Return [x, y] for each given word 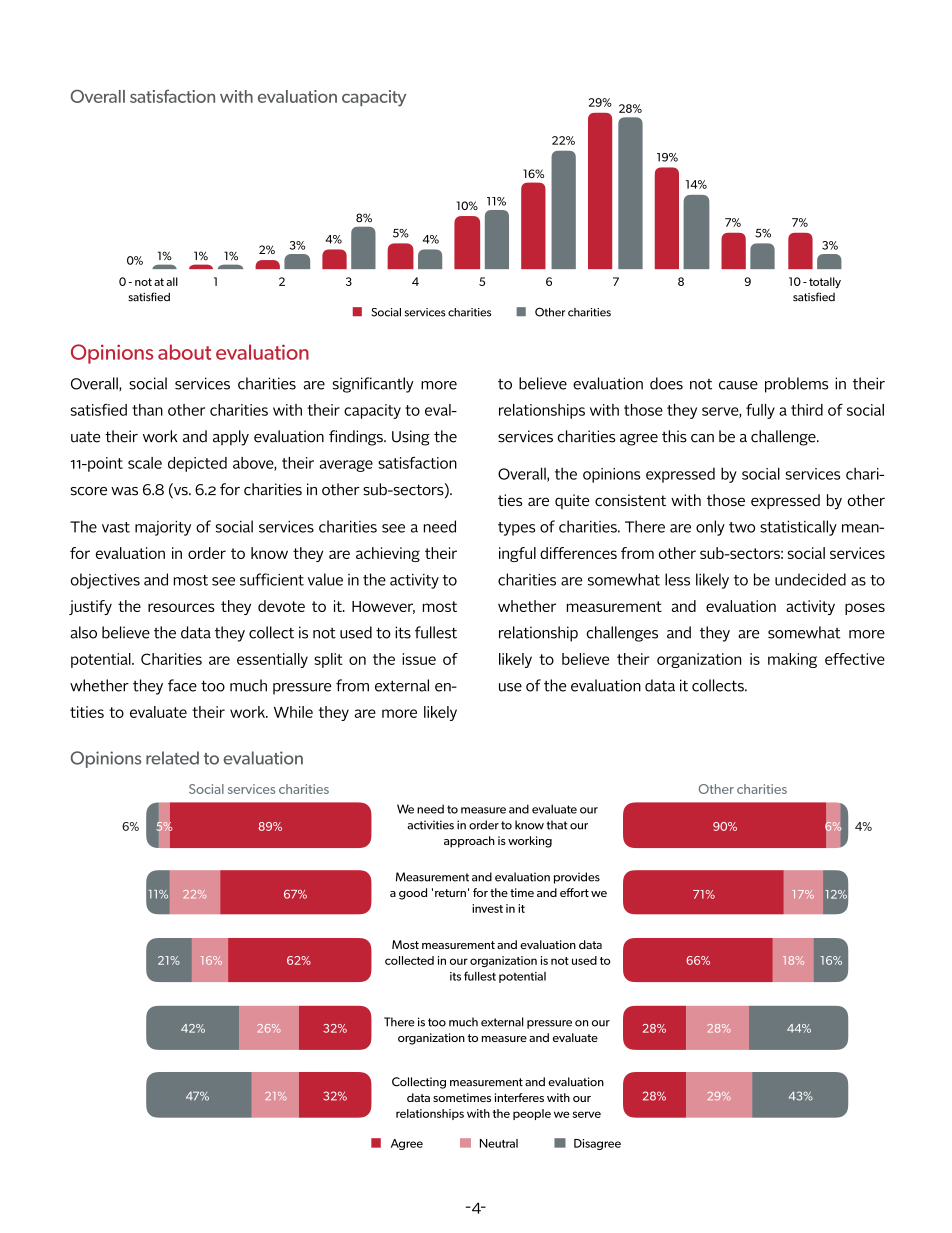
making [792, 660]
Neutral [499, 1143]
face [182, 685]
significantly [373, 385]
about [184, 352]
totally [825, 282]
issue [419, 659]
